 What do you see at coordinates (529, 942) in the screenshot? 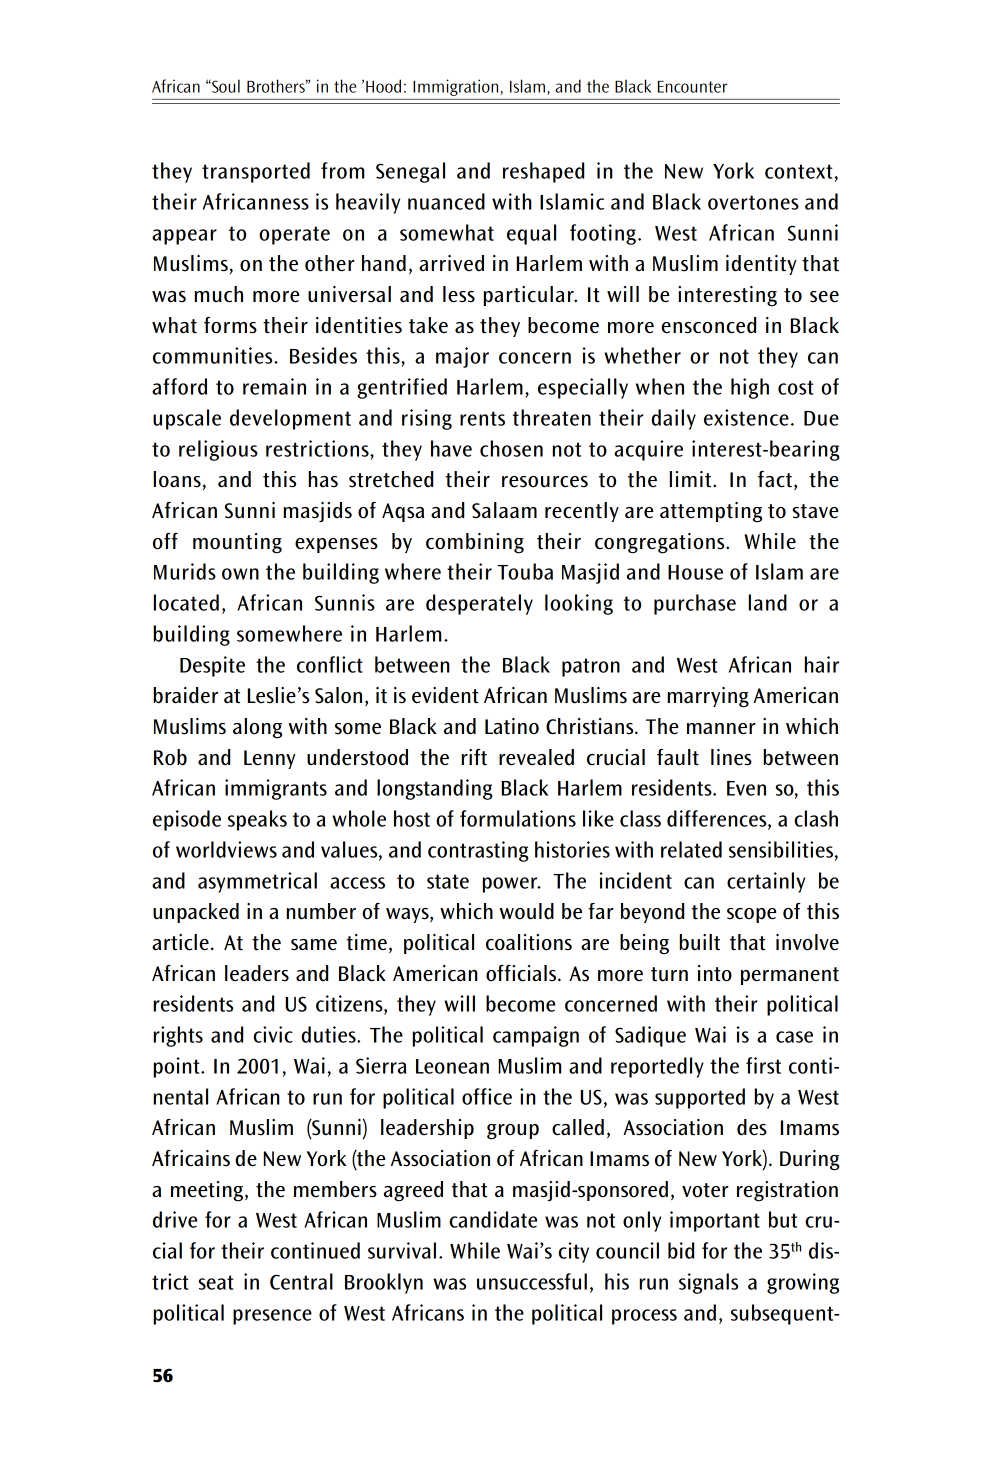
I see `coalitions` at bounding box center [529, 942].
